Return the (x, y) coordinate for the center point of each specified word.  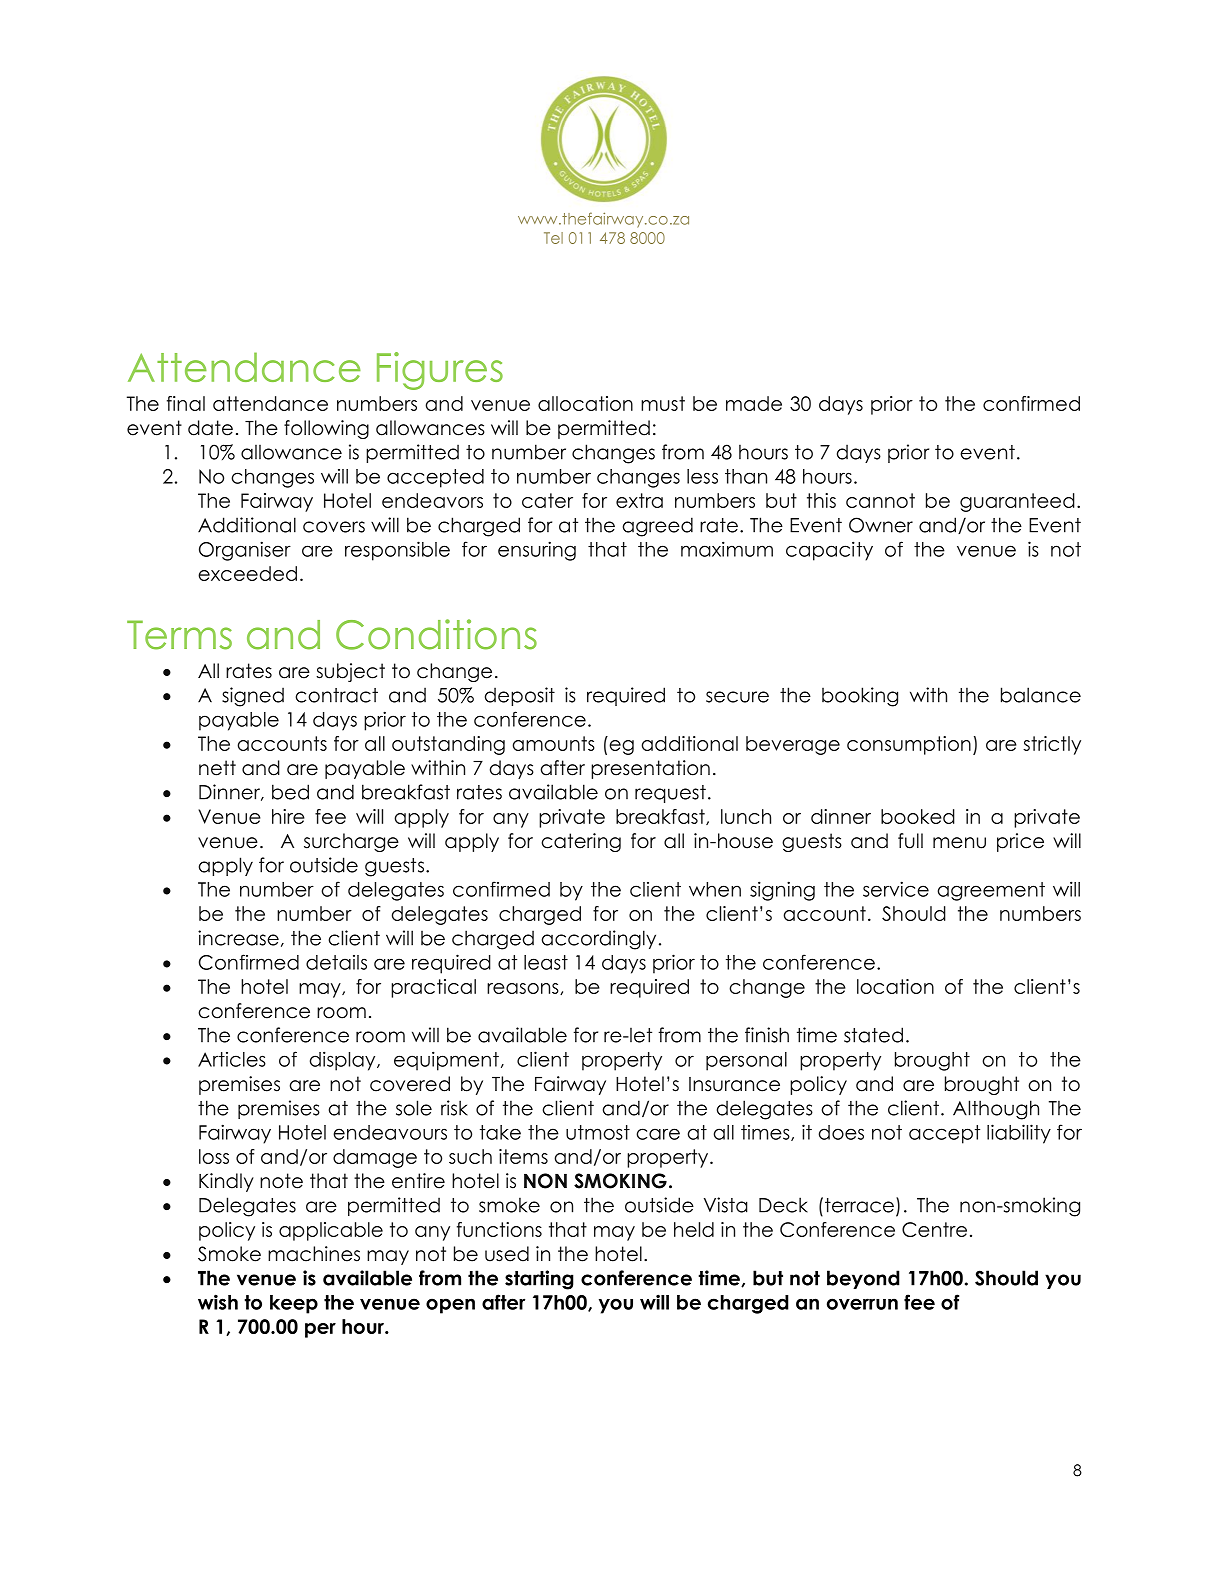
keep (294, 1304)
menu (959, 843)
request (670, 794)
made (754, 403)
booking (860, 697)
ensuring (537, 551)
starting (539, 1280)
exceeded (247, 573)
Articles (232, 1059)
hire (288, 816)
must (663, 403)
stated (873, 1035)
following (326, 429)
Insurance (734, 1084)
